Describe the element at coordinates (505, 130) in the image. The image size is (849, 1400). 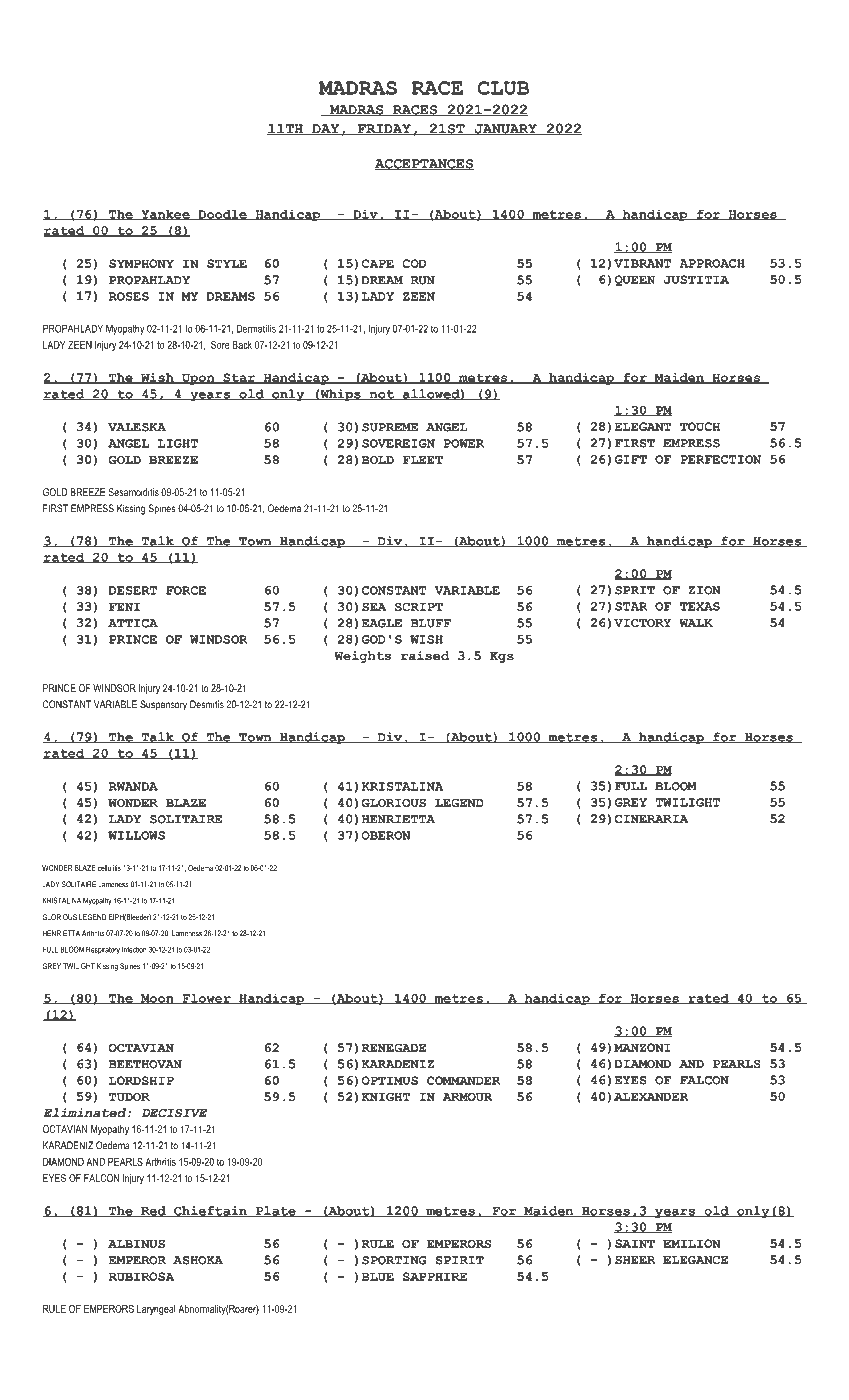
I see `JANUARY` at that location.
